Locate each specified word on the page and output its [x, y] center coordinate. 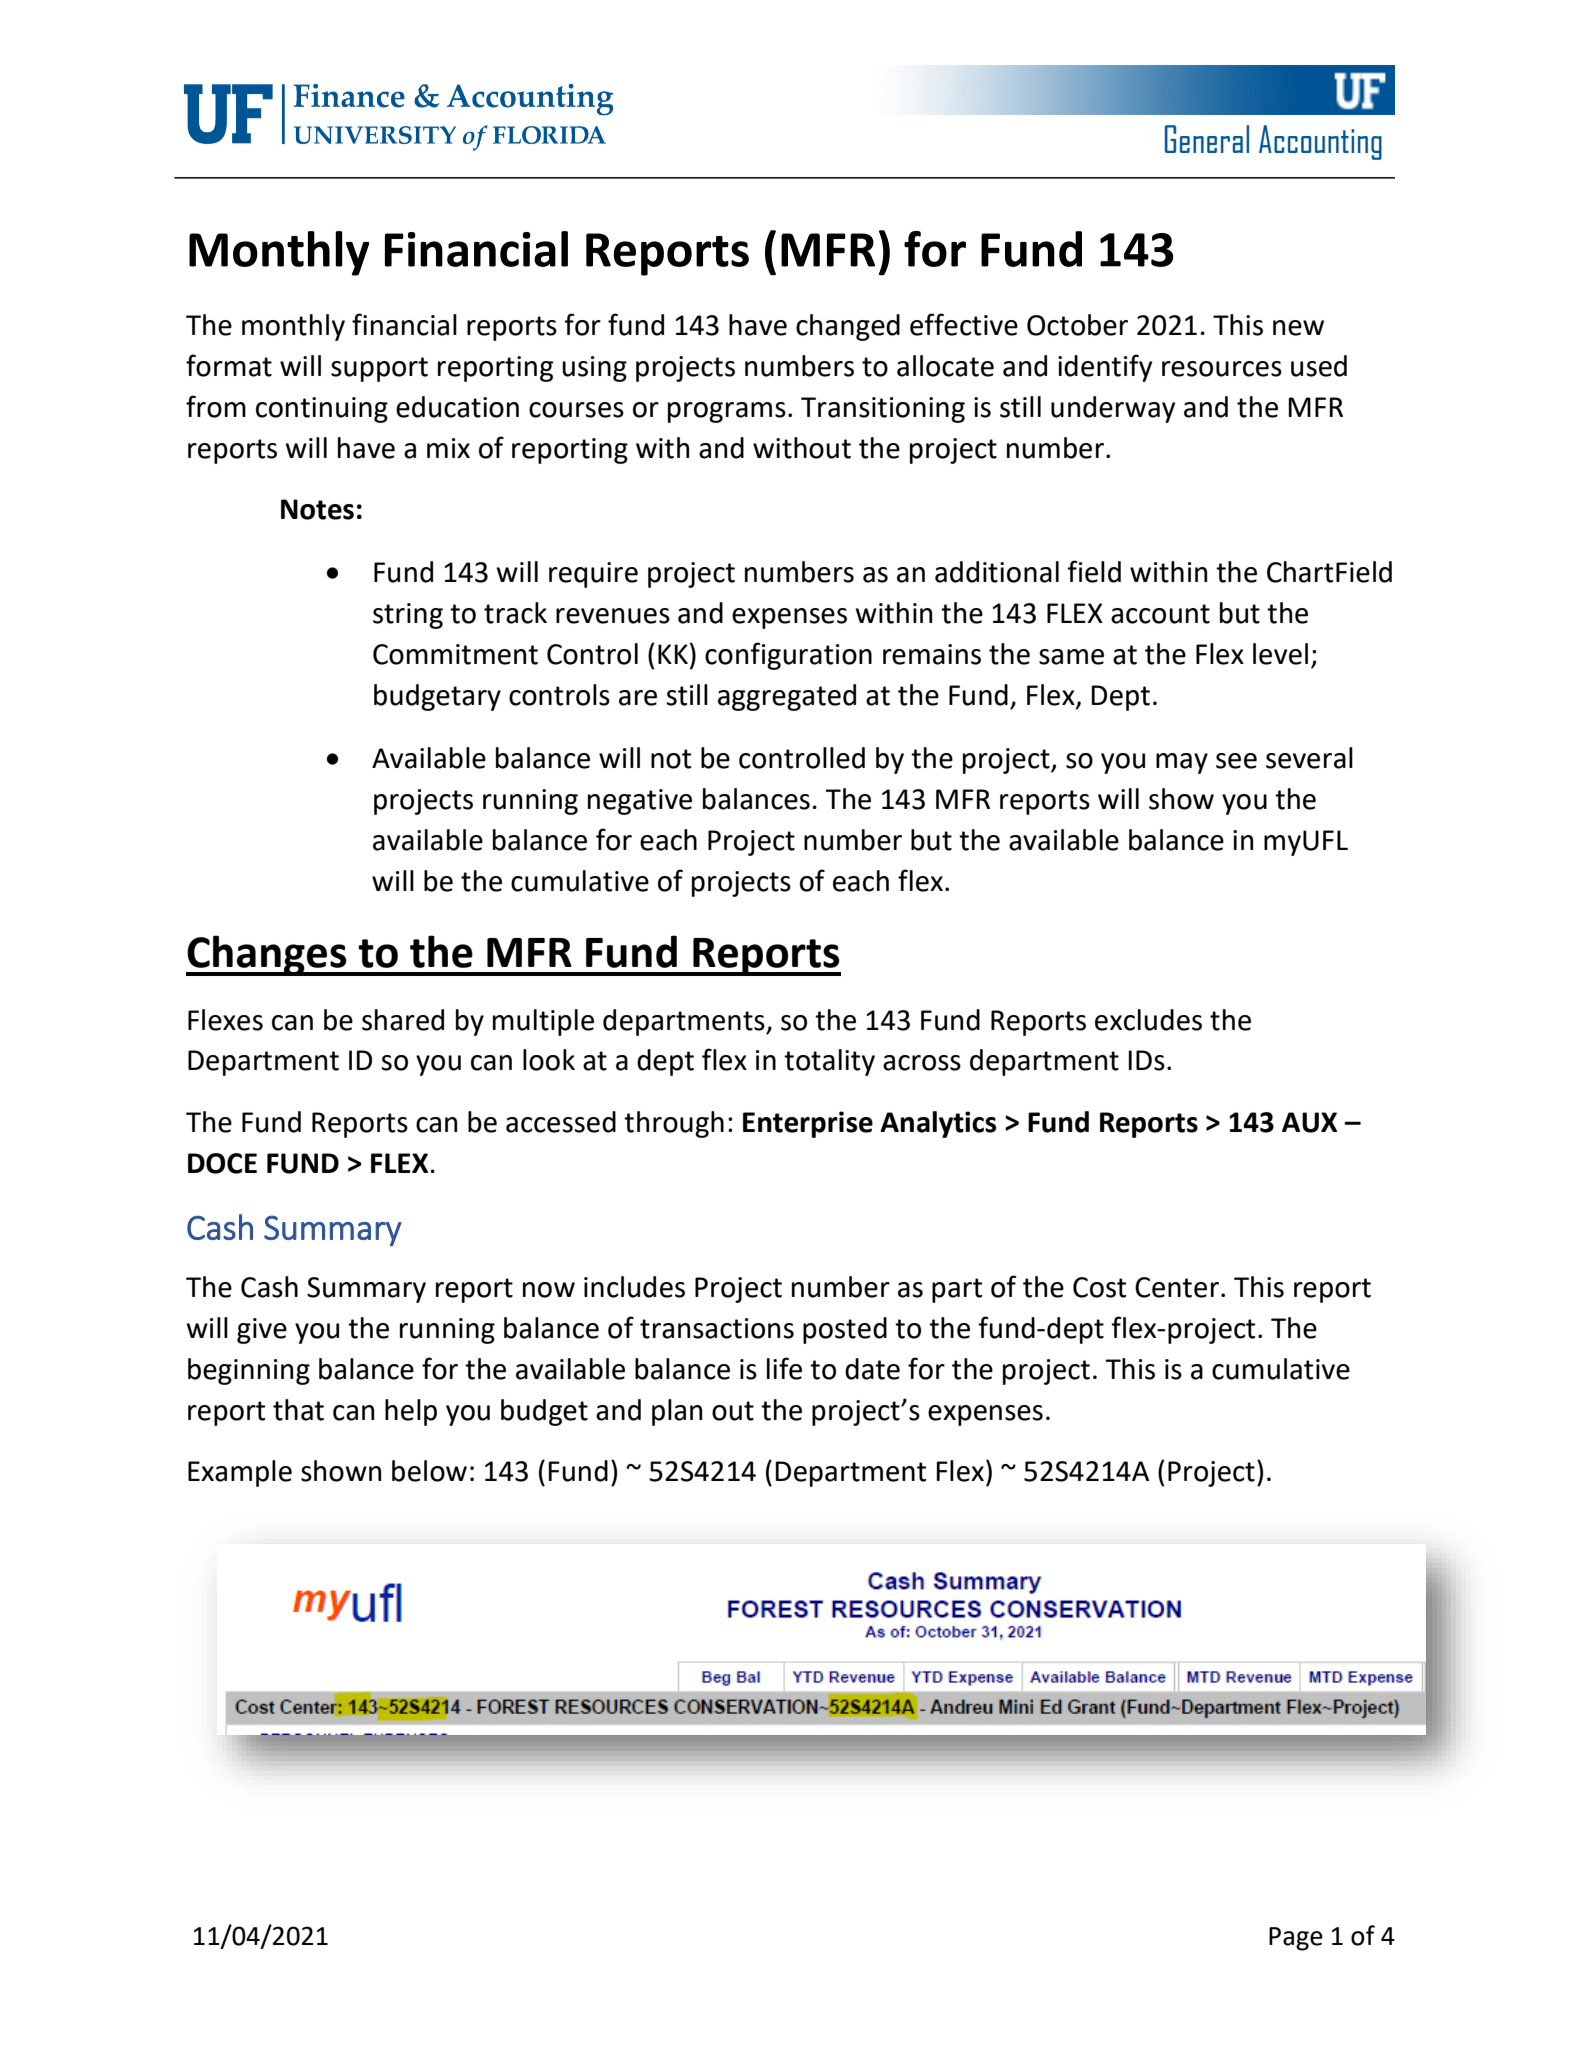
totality [829, 1062]
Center [1177, 1287]
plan [677, 1412]
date [872, 1369]
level [1280, 654]
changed [848, 327]
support [379, 369]
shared [403, 1020]
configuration [788, 656]
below [429, 1471]
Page [1296, 1939]
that [298, 1410]
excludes [1148, 1020]
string [408, 616]
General [1207, 139]
